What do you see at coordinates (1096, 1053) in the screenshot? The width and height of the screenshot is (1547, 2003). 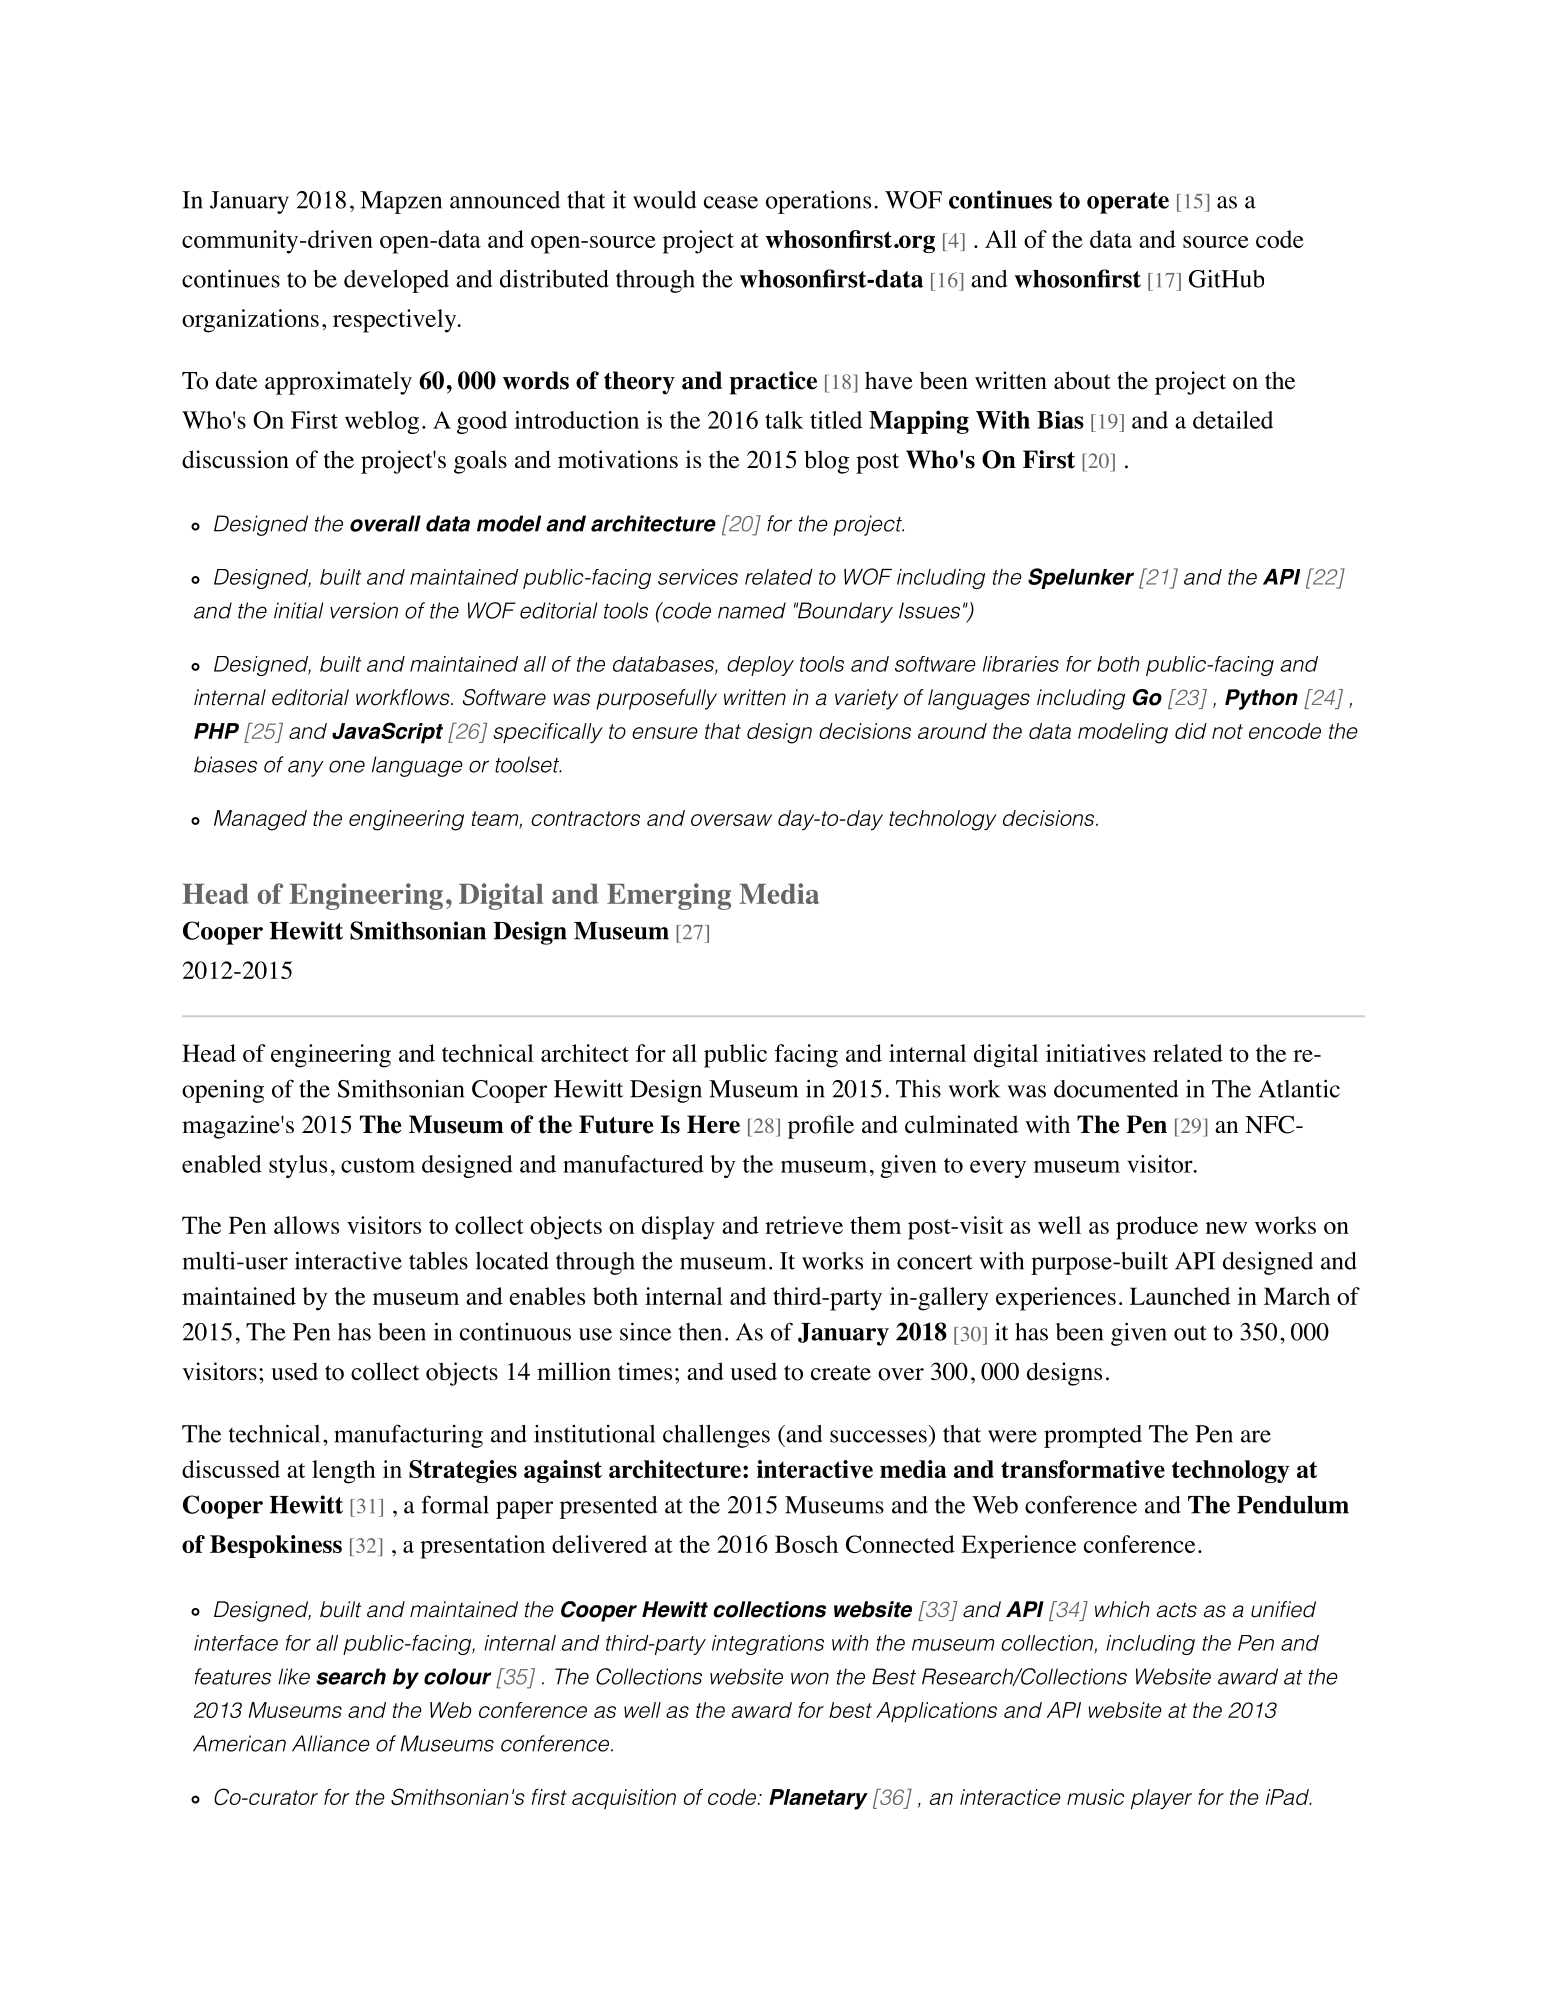 I see `initiatives` at bounding box center [1096, 1053].
